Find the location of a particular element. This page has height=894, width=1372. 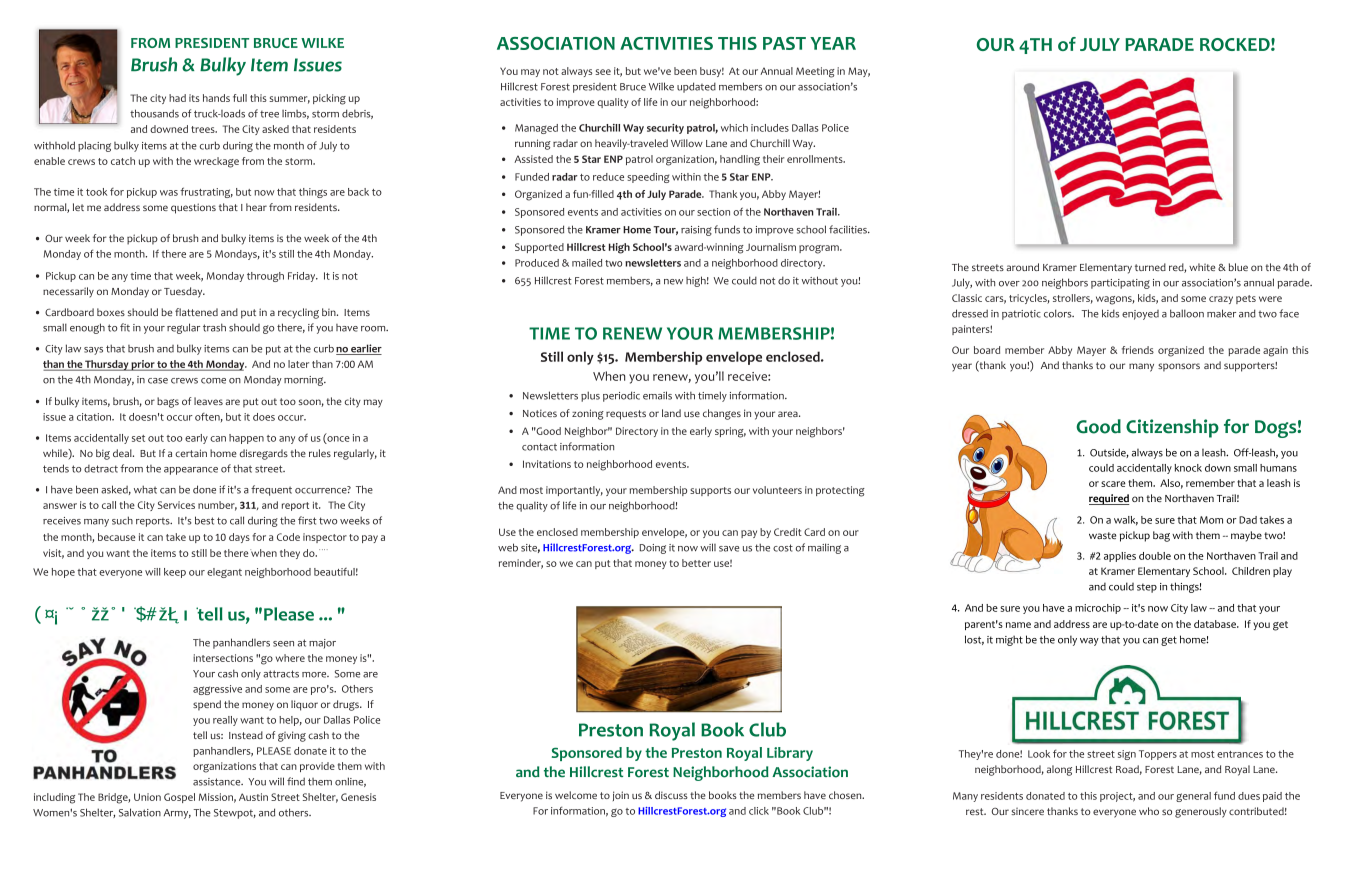

happen is located at coordinates (246, 439).
